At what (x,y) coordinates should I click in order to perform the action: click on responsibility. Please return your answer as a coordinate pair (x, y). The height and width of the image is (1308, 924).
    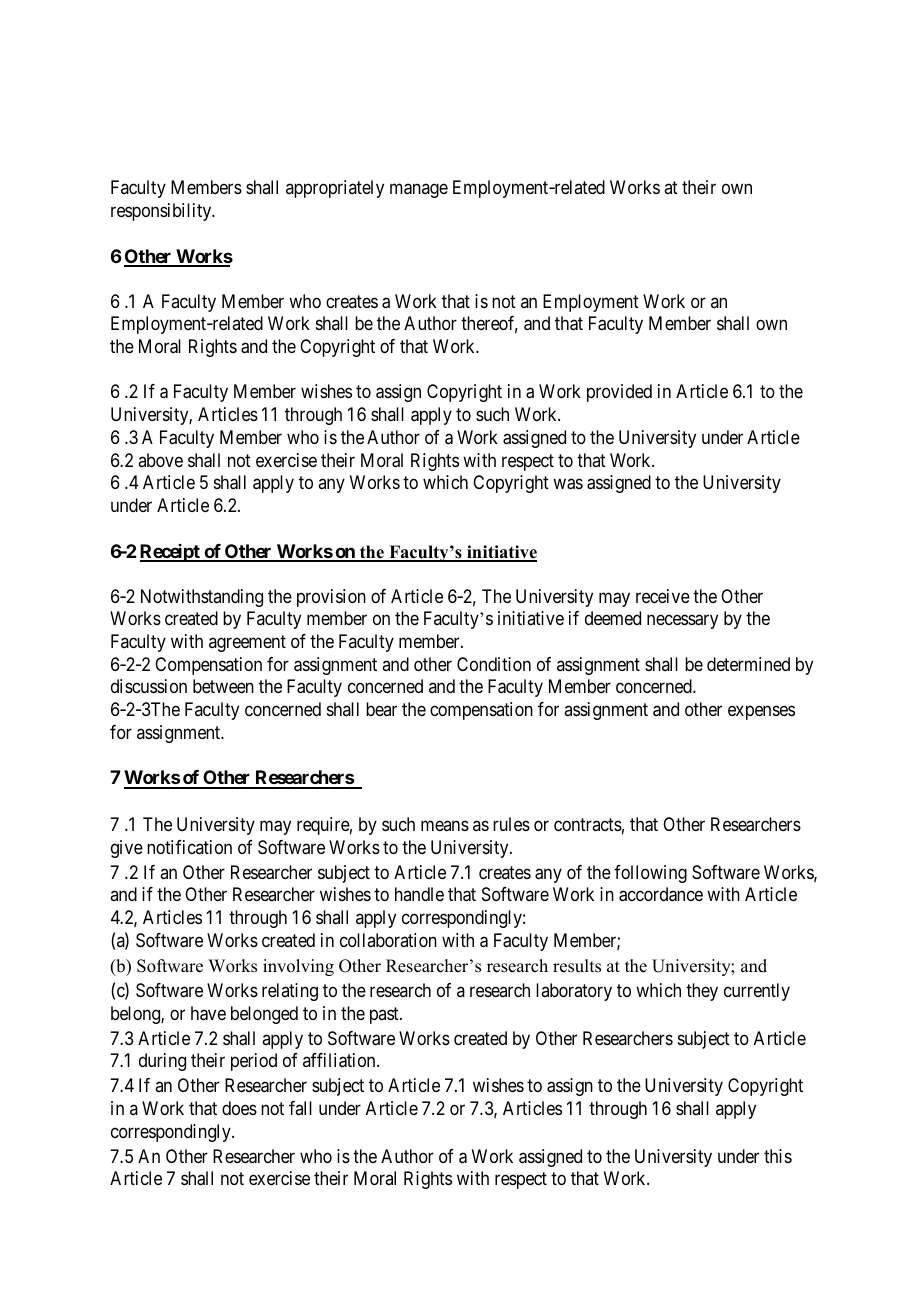
    Looking at the image, I should click on (162, 212).
